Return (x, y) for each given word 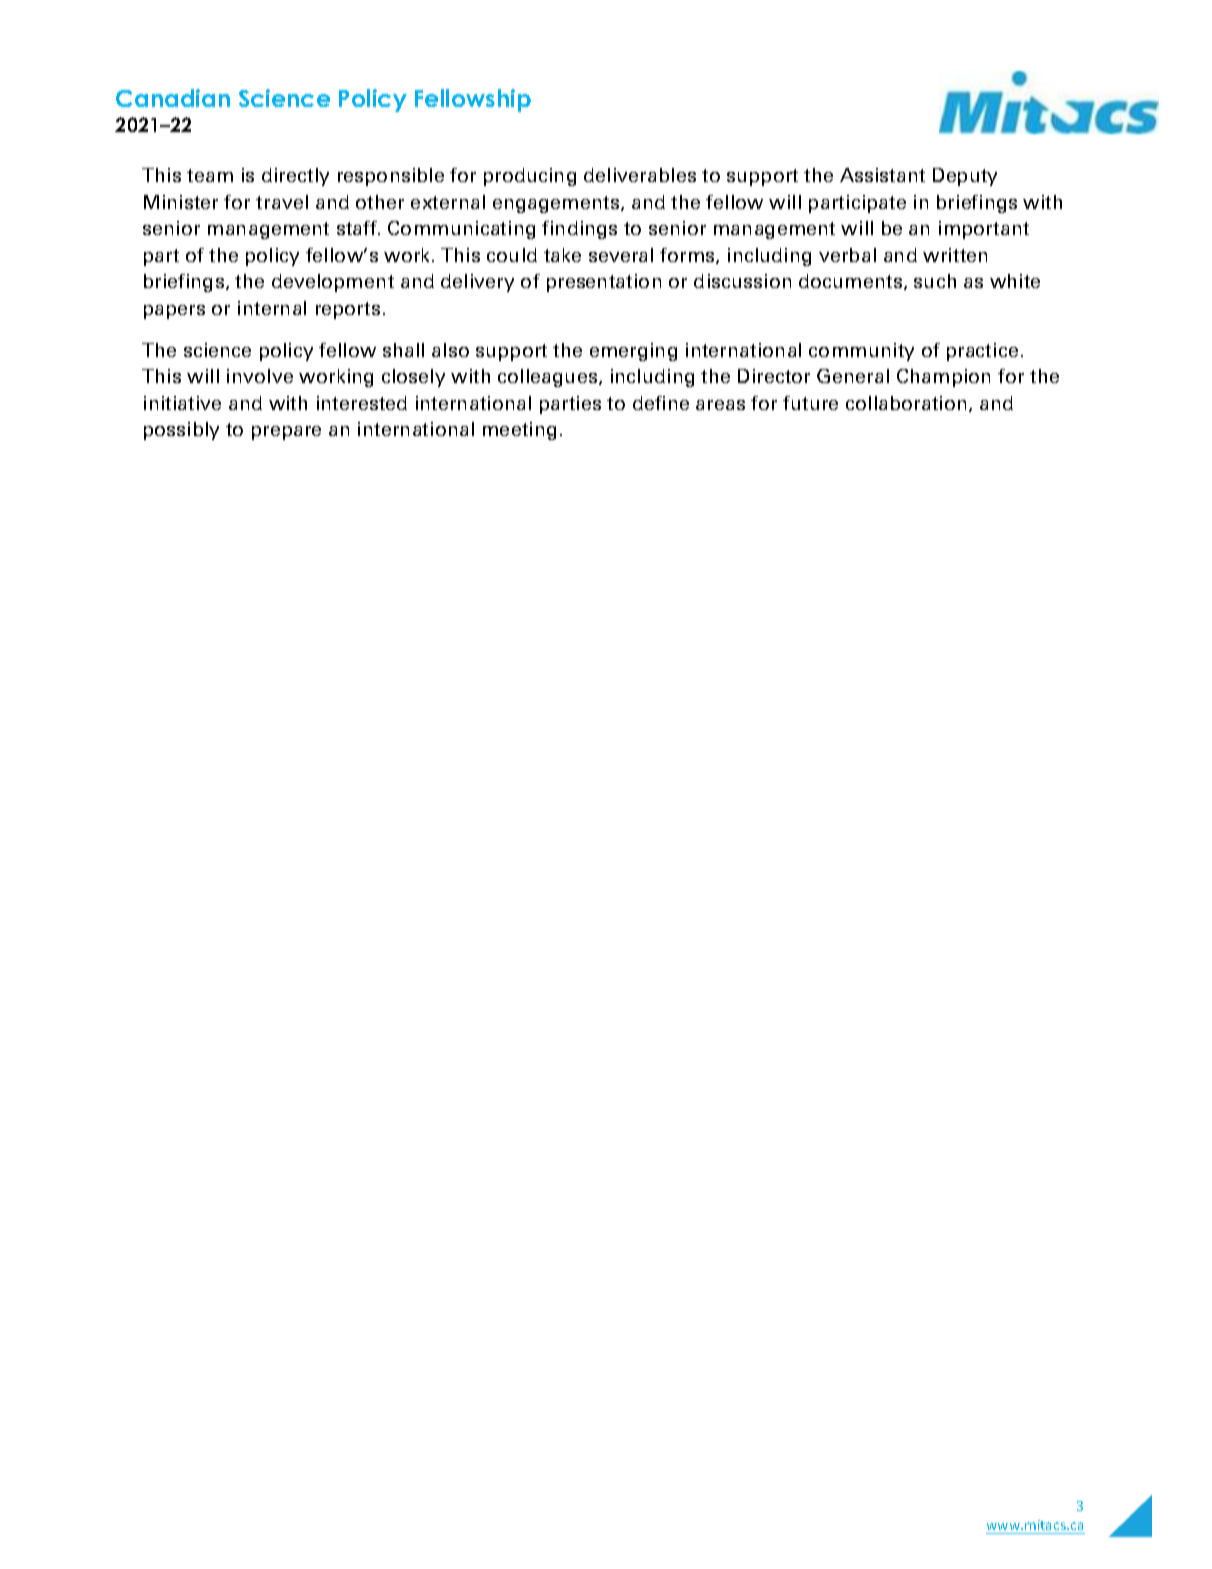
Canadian (173, 98)
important (984, 230)
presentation (604, 283)
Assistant (882, 175)
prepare (286, 433)
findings (579, 230)
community (861, 352)
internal (272, 308)
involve (260, 376)
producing (530, 177)
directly (295, 177)
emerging (633, 352)
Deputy (965, 177)
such (935, 281)
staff (358, 228)
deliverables (640, 175)
